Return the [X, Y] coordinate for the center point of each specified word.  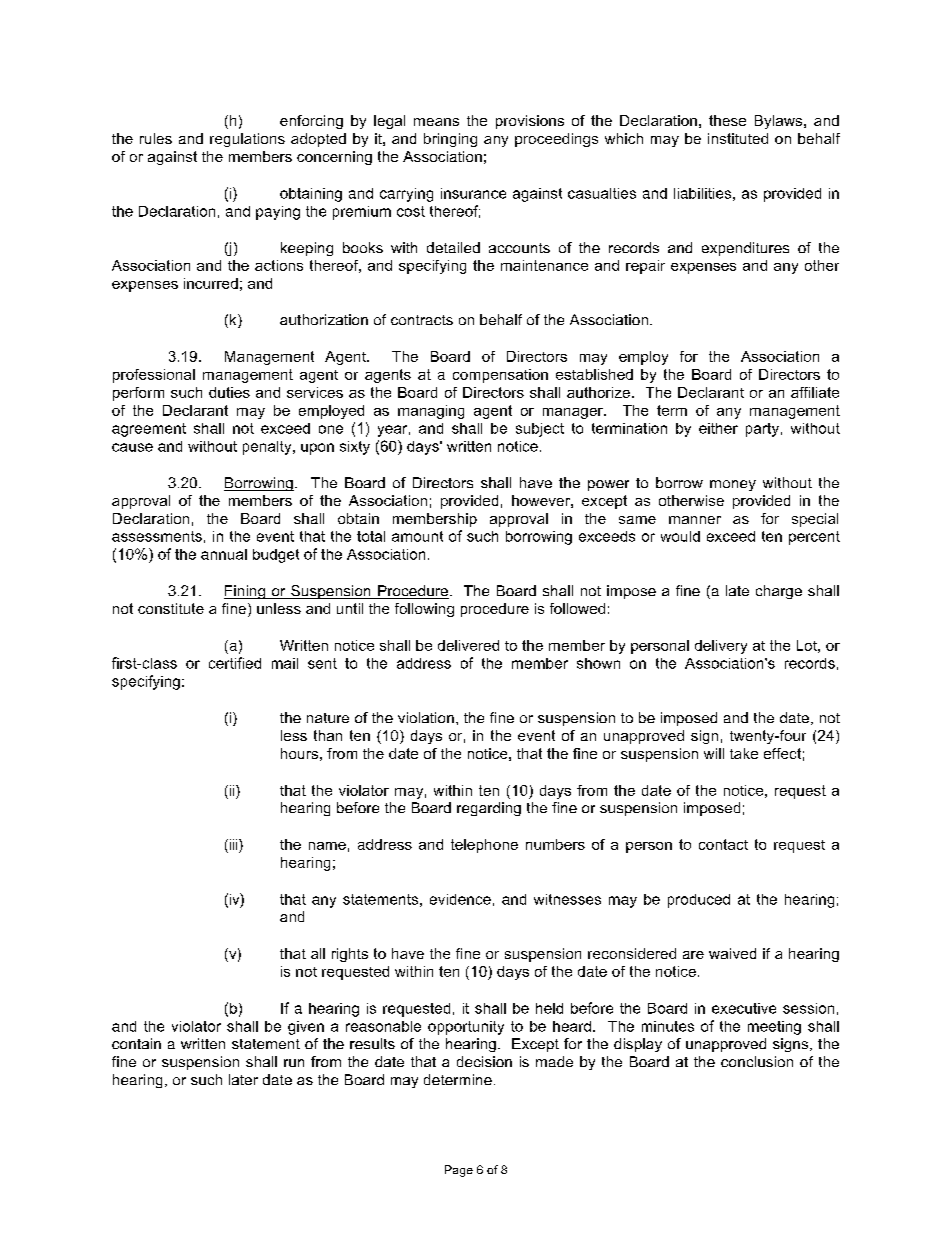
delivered [468, 645]
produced [699, 901]
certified [235, 663]
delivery [721, 647]
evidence [460, 899]
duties [229, 392]
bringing [450, 140]
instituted [738, 138]
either [718, 428]
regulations [247, 140]
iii [235, 844]
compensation [500, 376]
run [294, 1063]
